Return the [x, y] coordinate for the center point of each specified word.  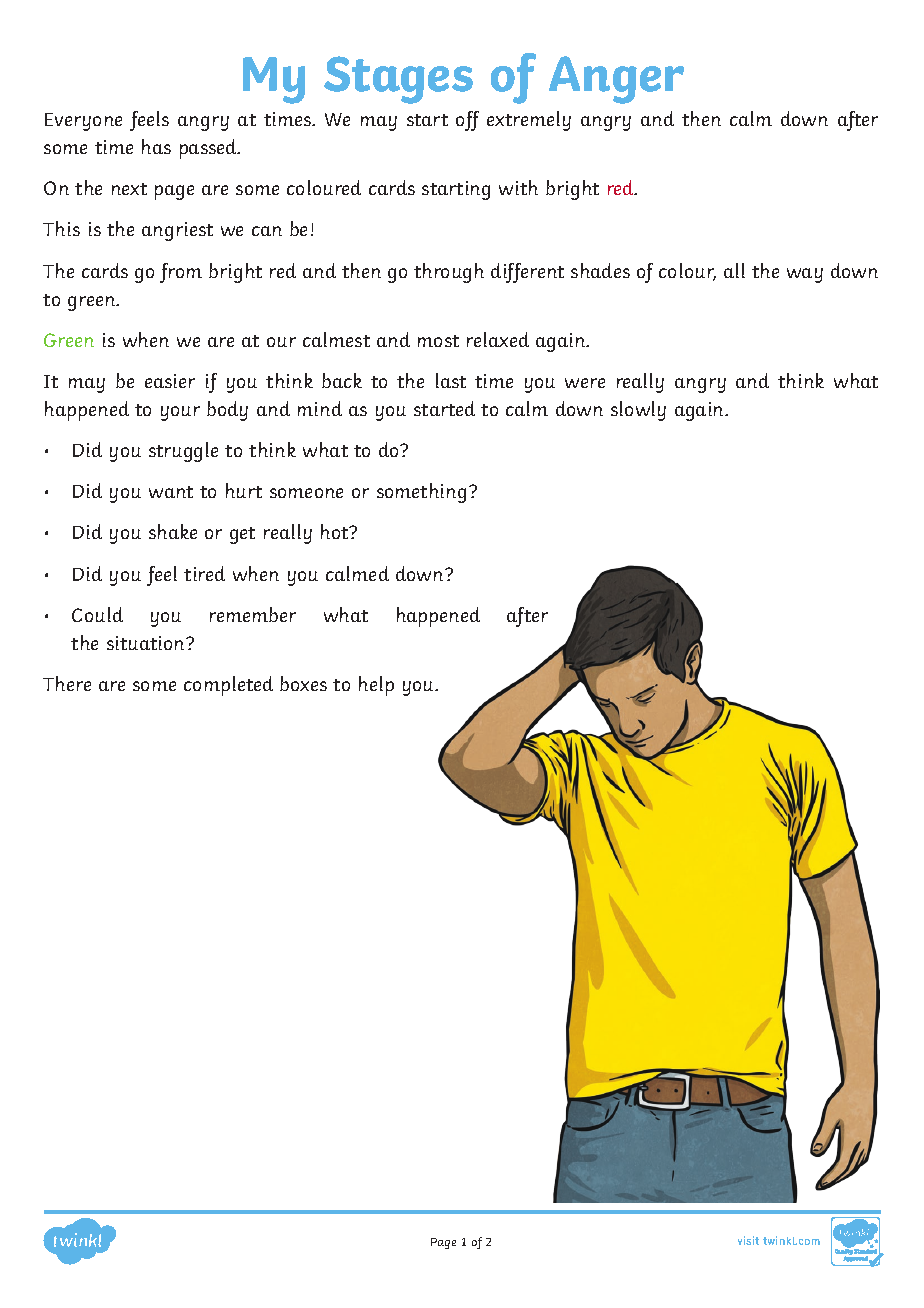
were [585, 383]
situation [147, 643]
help [376, 686]
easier [170, 381]
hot [336, 531]
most [438, 341]
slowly [638, 411]
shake [173, 531]
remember [253, 614]
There [67, 683]
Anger [616, 80]
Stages [398, 80]
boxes [303, 683]
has [156, 146]
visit [748, 1240]
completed [228, 686]
